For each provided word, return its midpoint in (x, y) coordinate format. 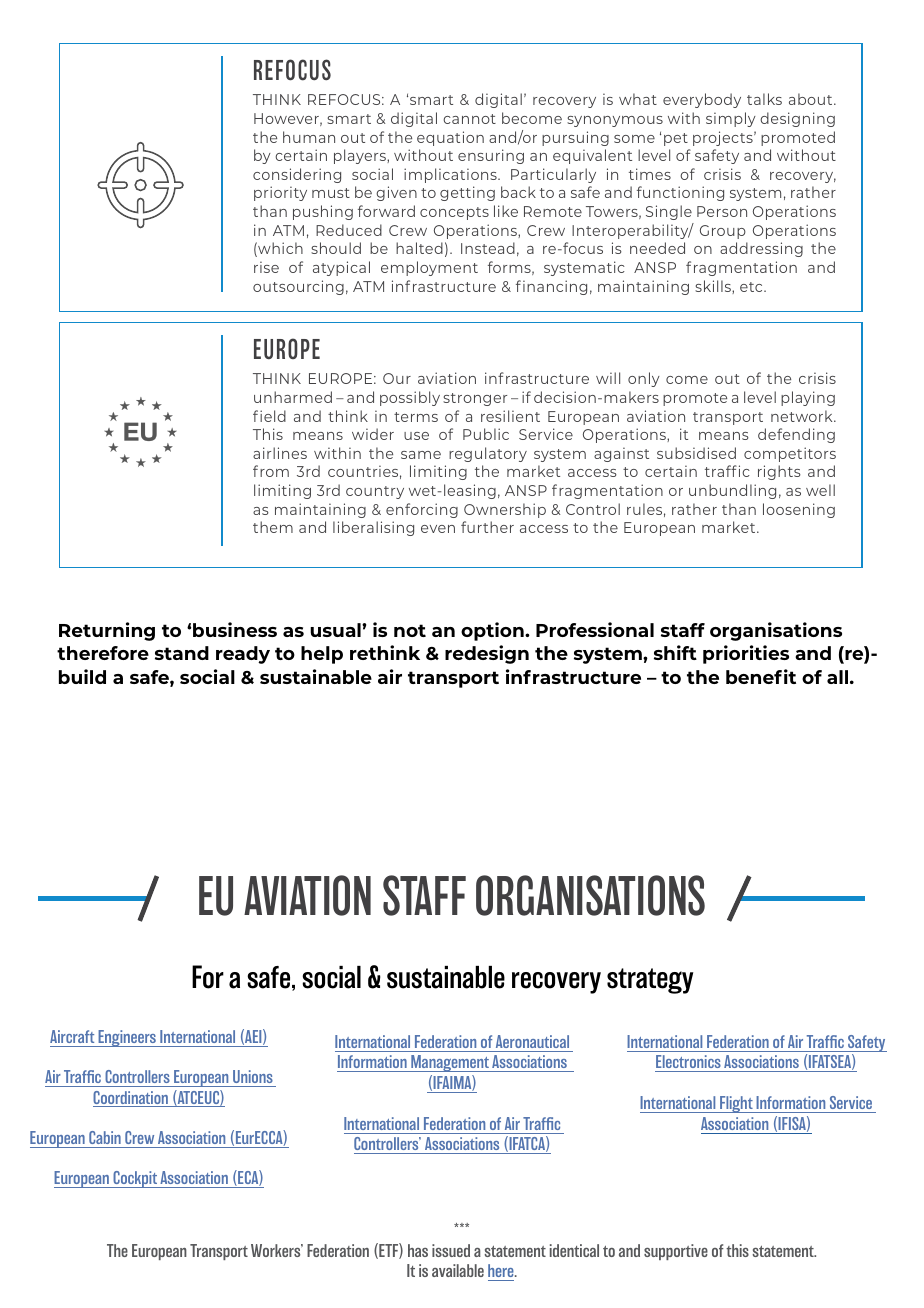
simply (731, 119)
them (273, 527)
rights (779, 472)
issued (451, 1250)
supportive (676, 1252)
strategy (650, 981)
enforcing (422, 510)
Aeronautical (532, 1041)
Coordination (131, 1099)
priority (280, 193)
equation (450, 138)
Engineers (127, 1038)
